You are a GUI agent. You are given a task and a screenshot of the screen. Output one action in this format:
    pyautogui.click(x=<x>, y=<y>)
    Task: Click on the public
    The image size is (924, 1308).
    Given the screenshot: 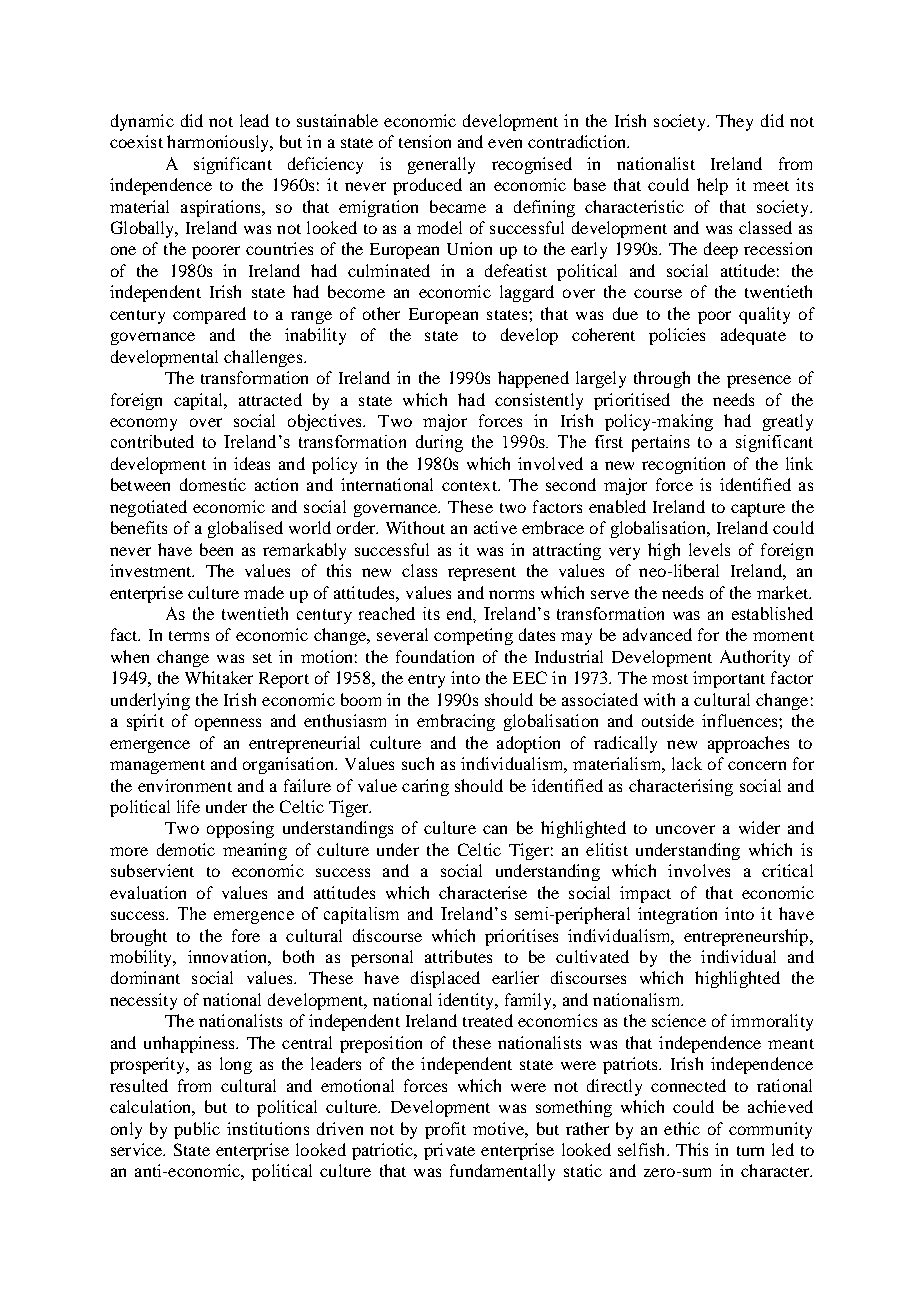 What is the action you would take?
    pyautogui.click(x=197, y=1130)
